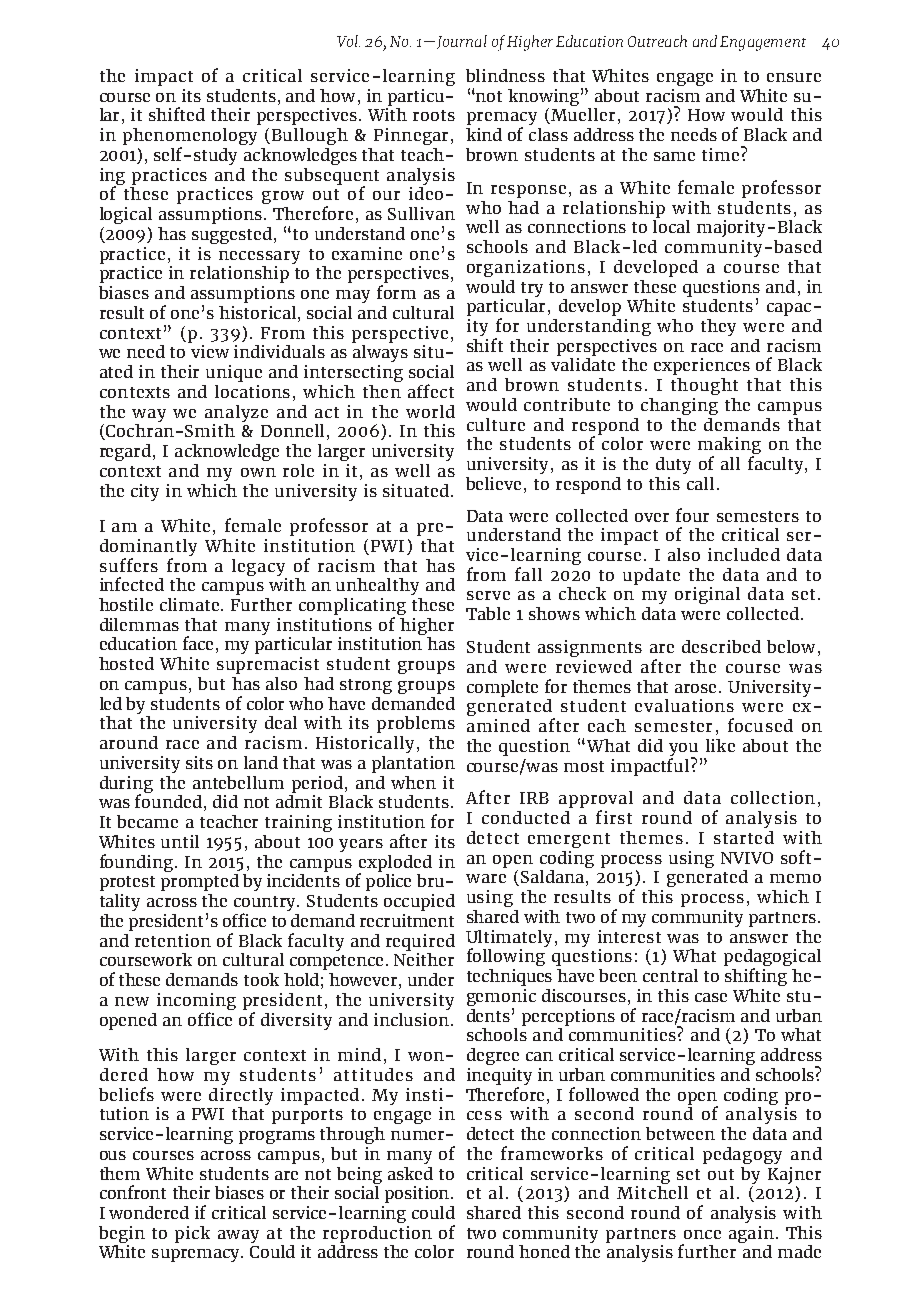  What do you see at coordinates (488, 613) in the document?
I see `Table` at bounding box center [488, 613].
